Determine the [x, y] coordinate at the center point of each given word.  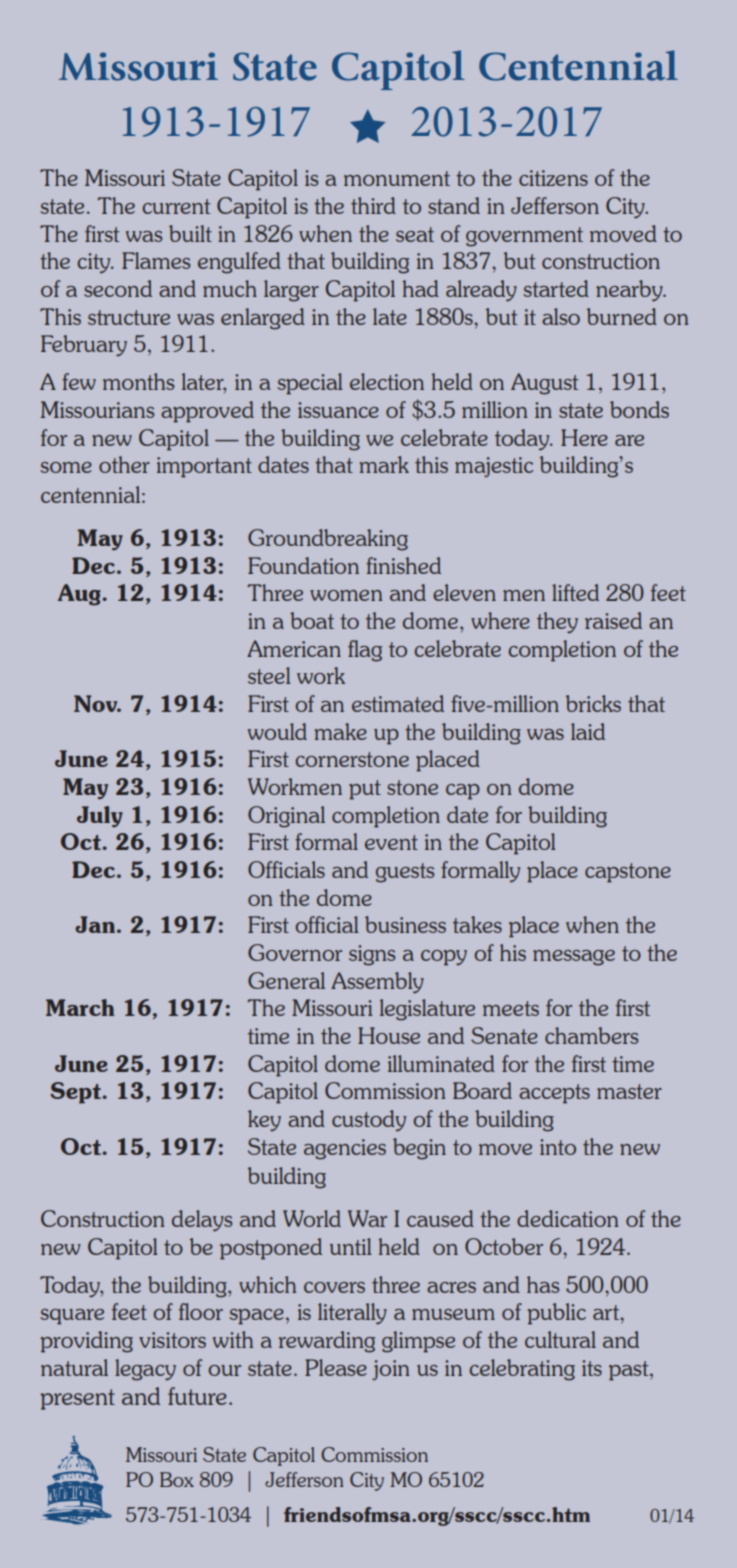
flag [365, 651]
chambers [591, 1035]
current [176, 206]
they [557, 623]
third [373, 205]
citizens [553, 178]
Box [177, 1479]
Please [336, 1367]
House [389, 1035]
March [80, 1007]
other [124, 464]
